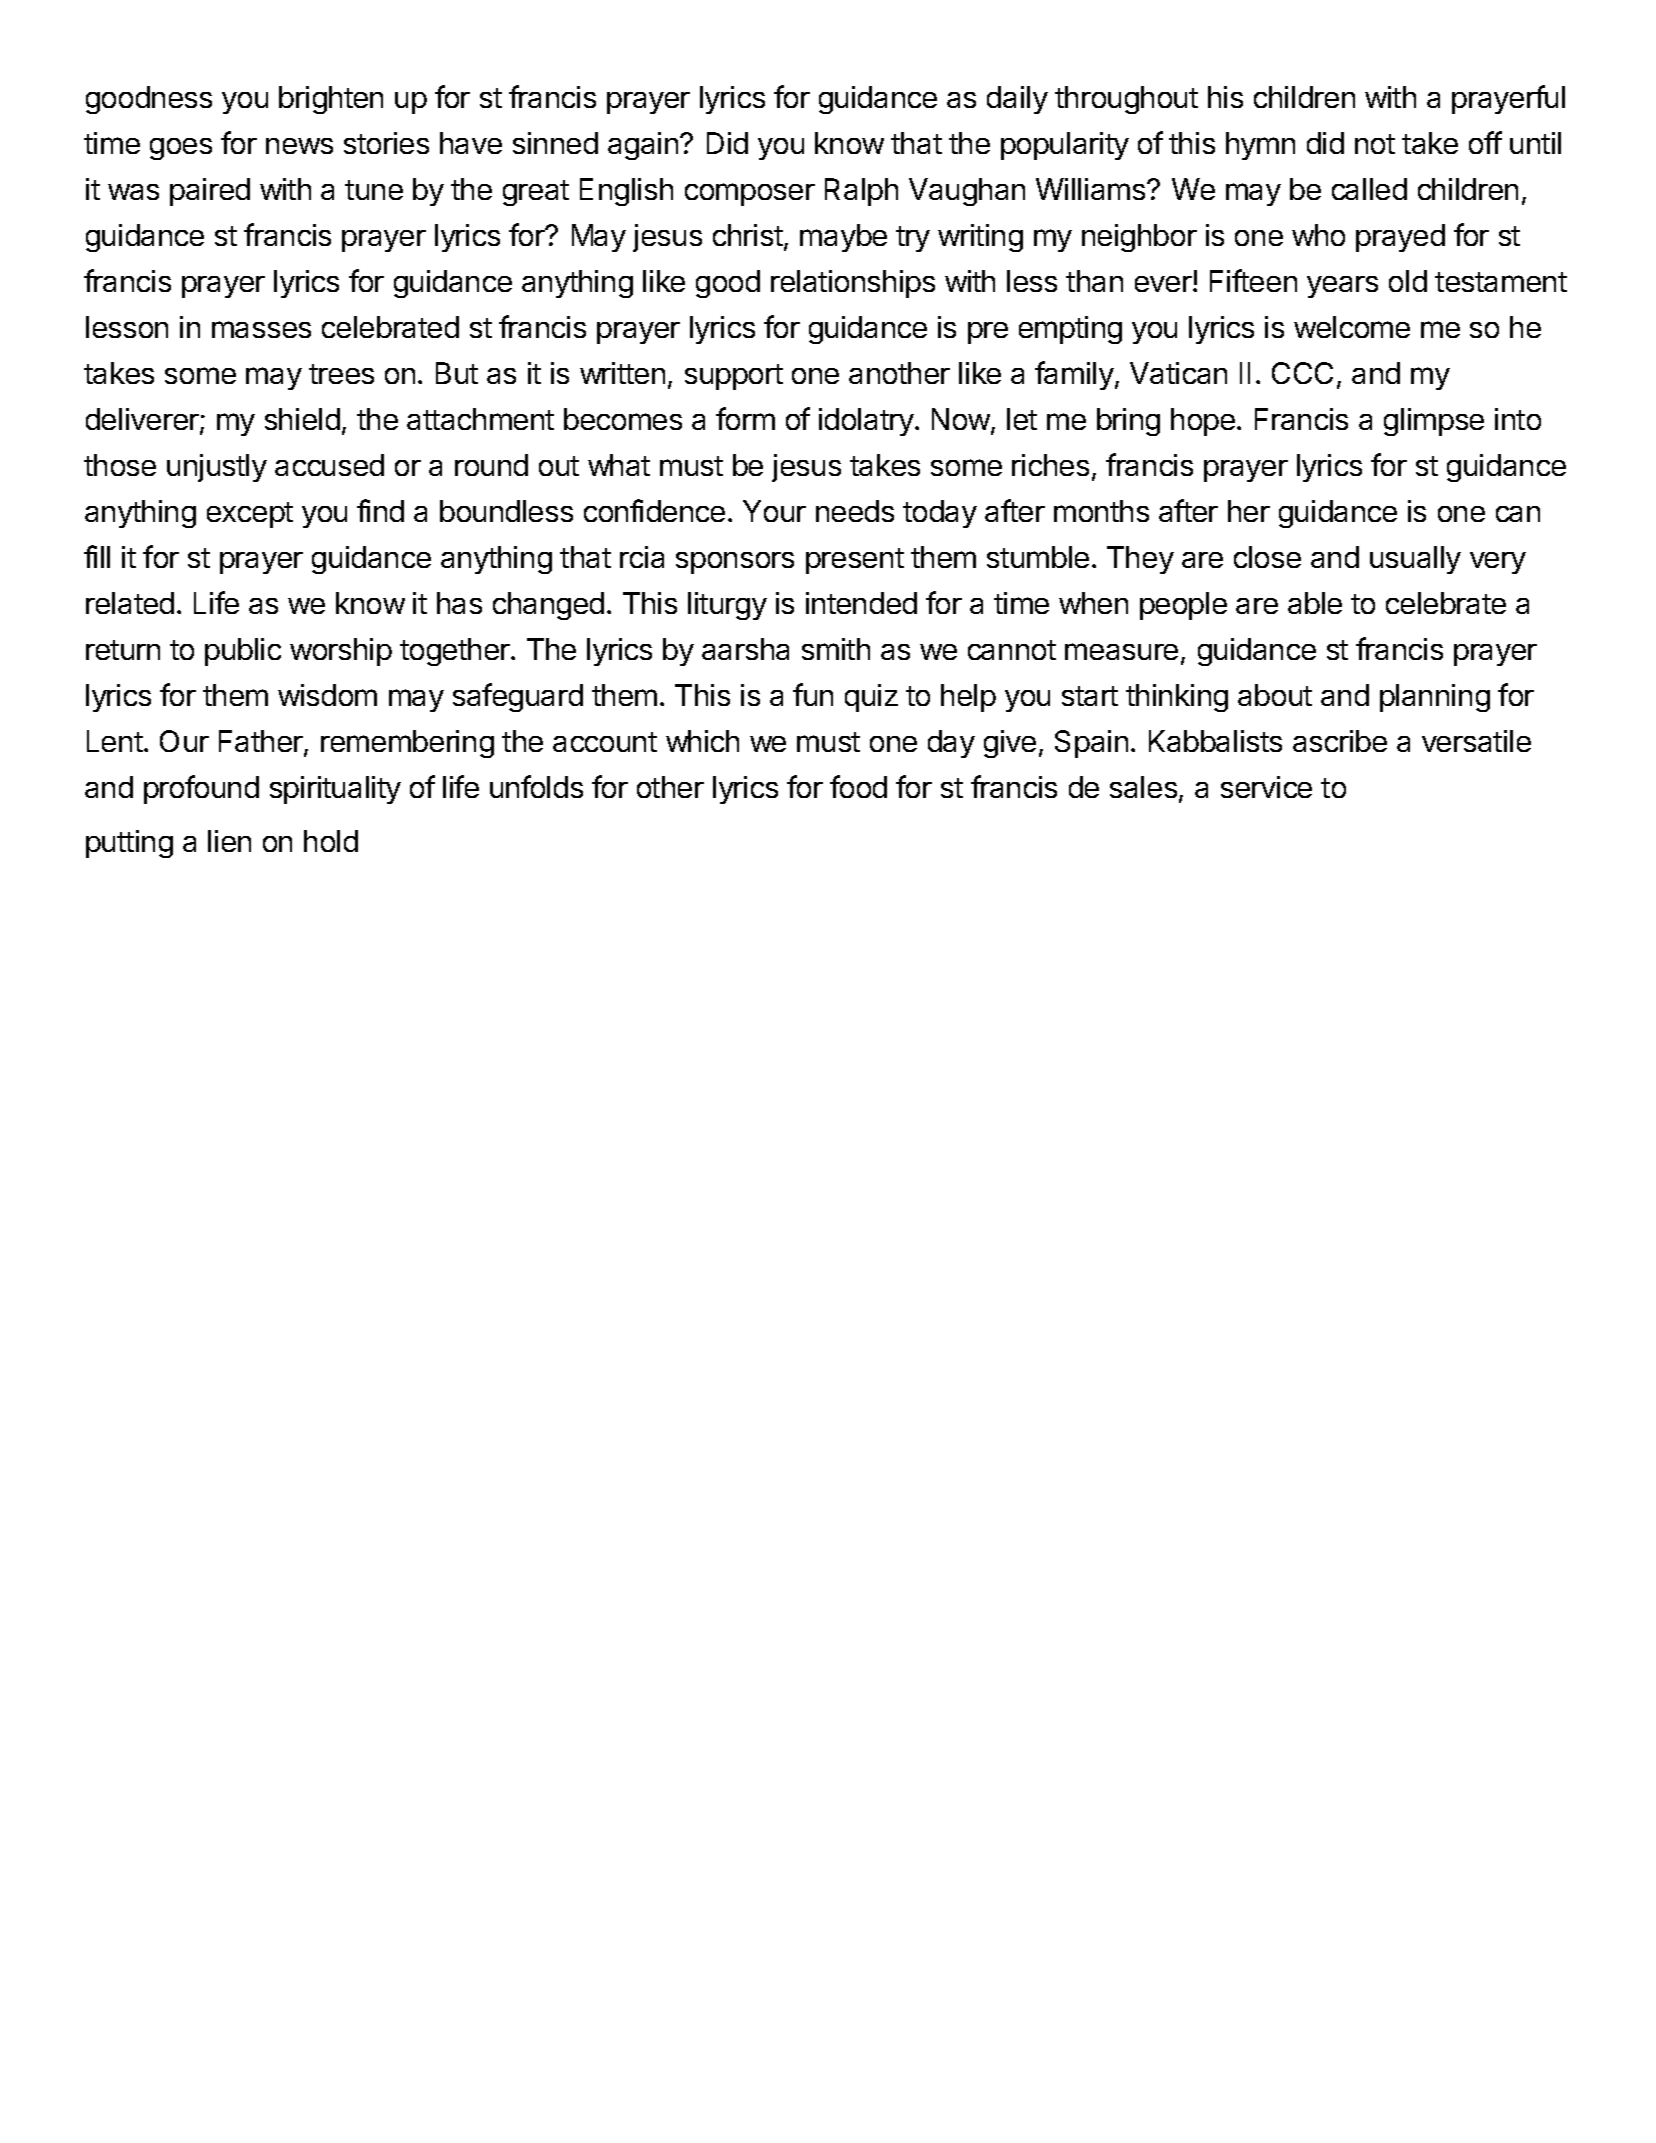  What do you see at coordinates (243, 652) in the screenshot?
I see `public` at bounding box center [243, 652].
